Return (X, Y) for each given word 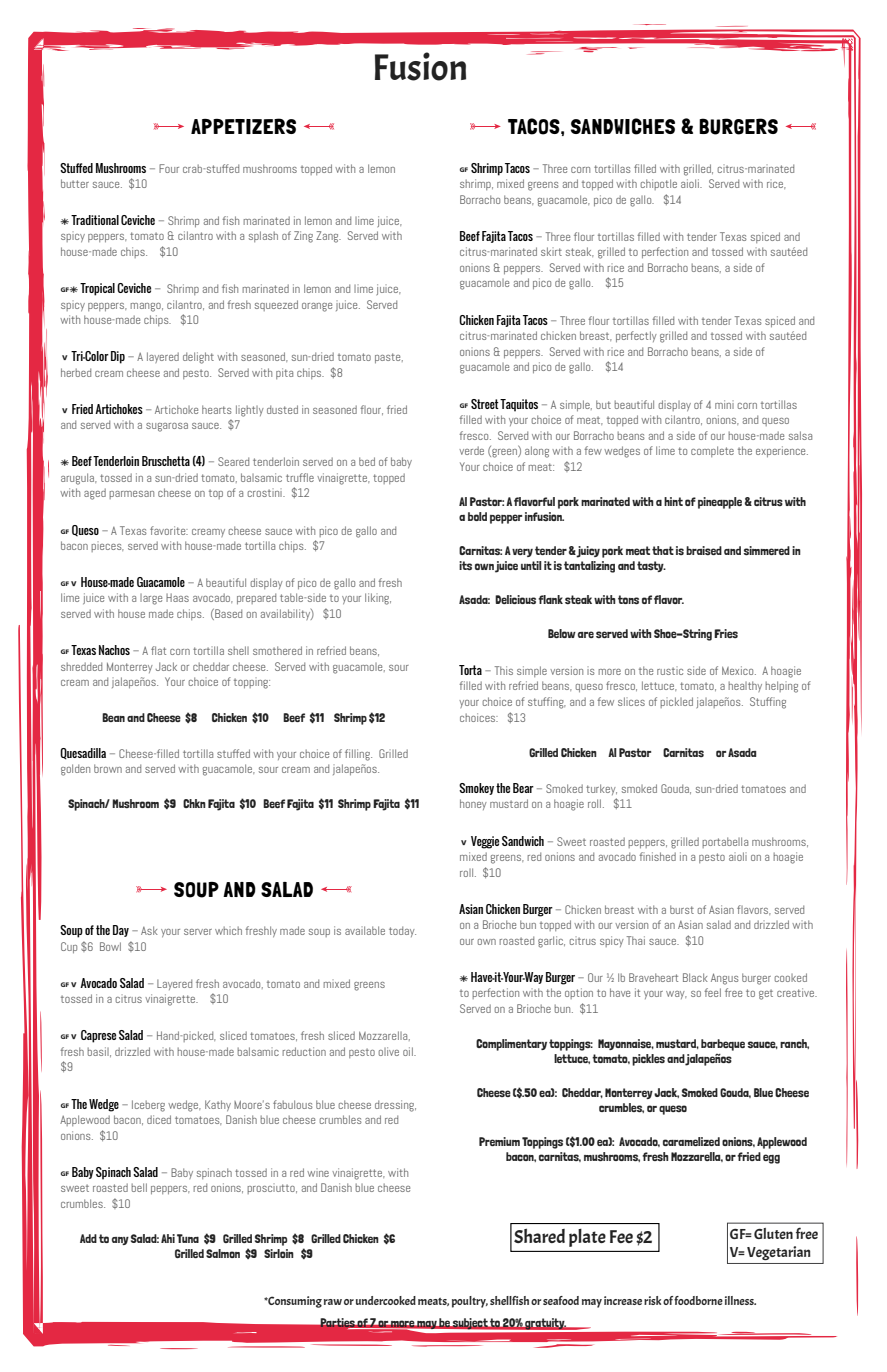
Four (169, 168)
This (504, 670)
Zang (328, 237)
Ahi (168, 1238)
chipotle (658, 184)
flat (158, 650)
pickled (676, 702)
